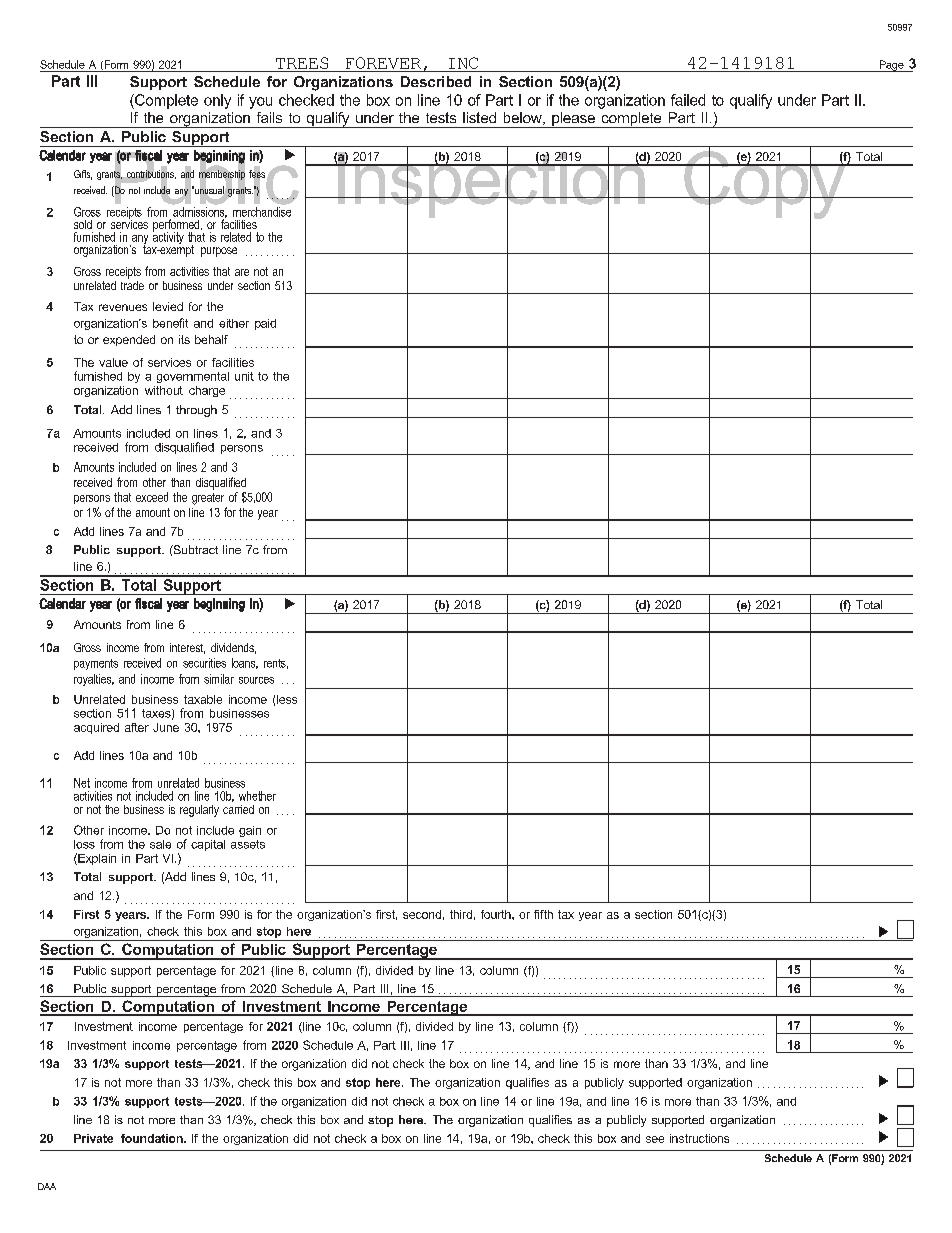 This screenshot has width=952, height=1233. Describe the element at coordinates (153, 1138) in the screenshot. I see `foundation` at that location.
